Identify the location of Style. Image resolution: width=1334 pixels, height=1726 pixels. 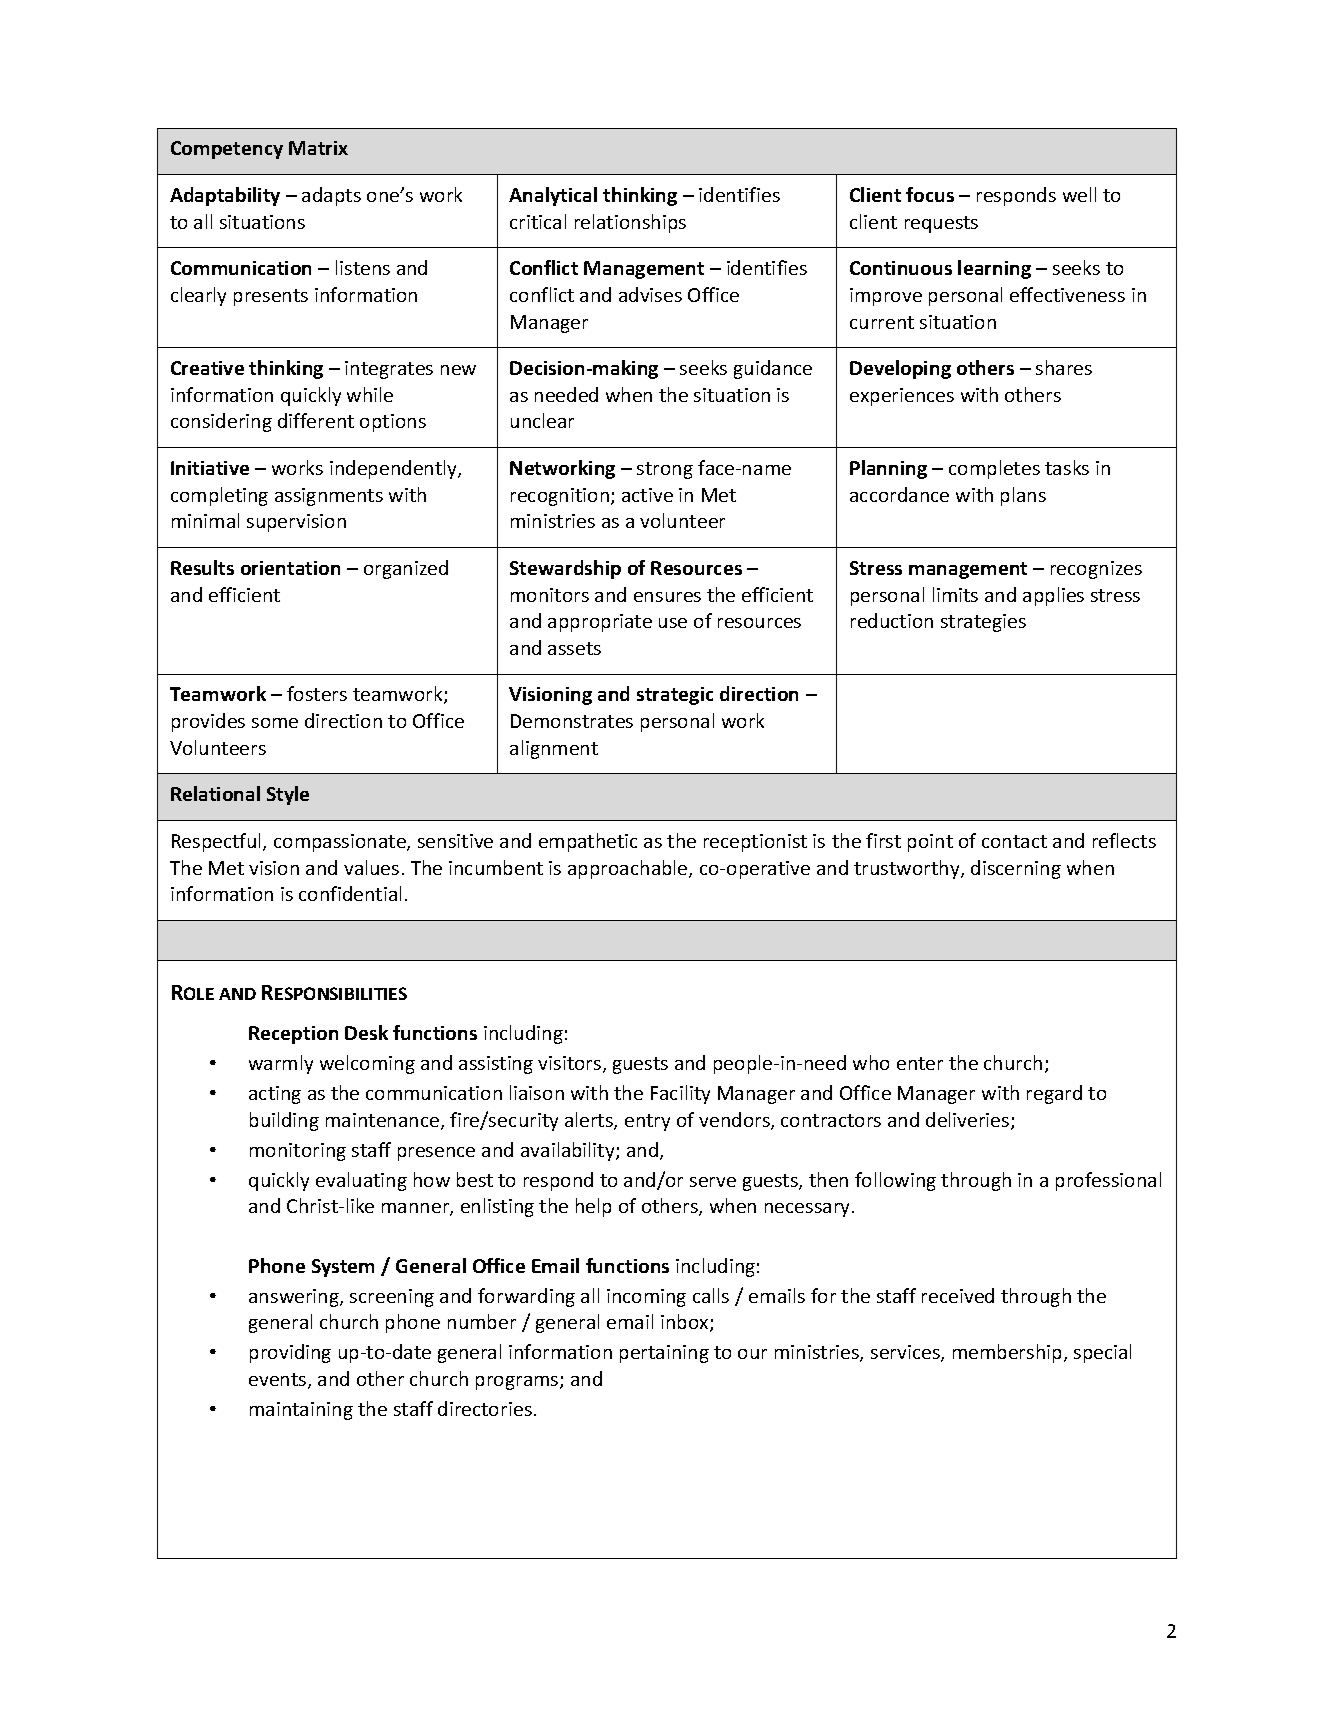
(288, 795).
